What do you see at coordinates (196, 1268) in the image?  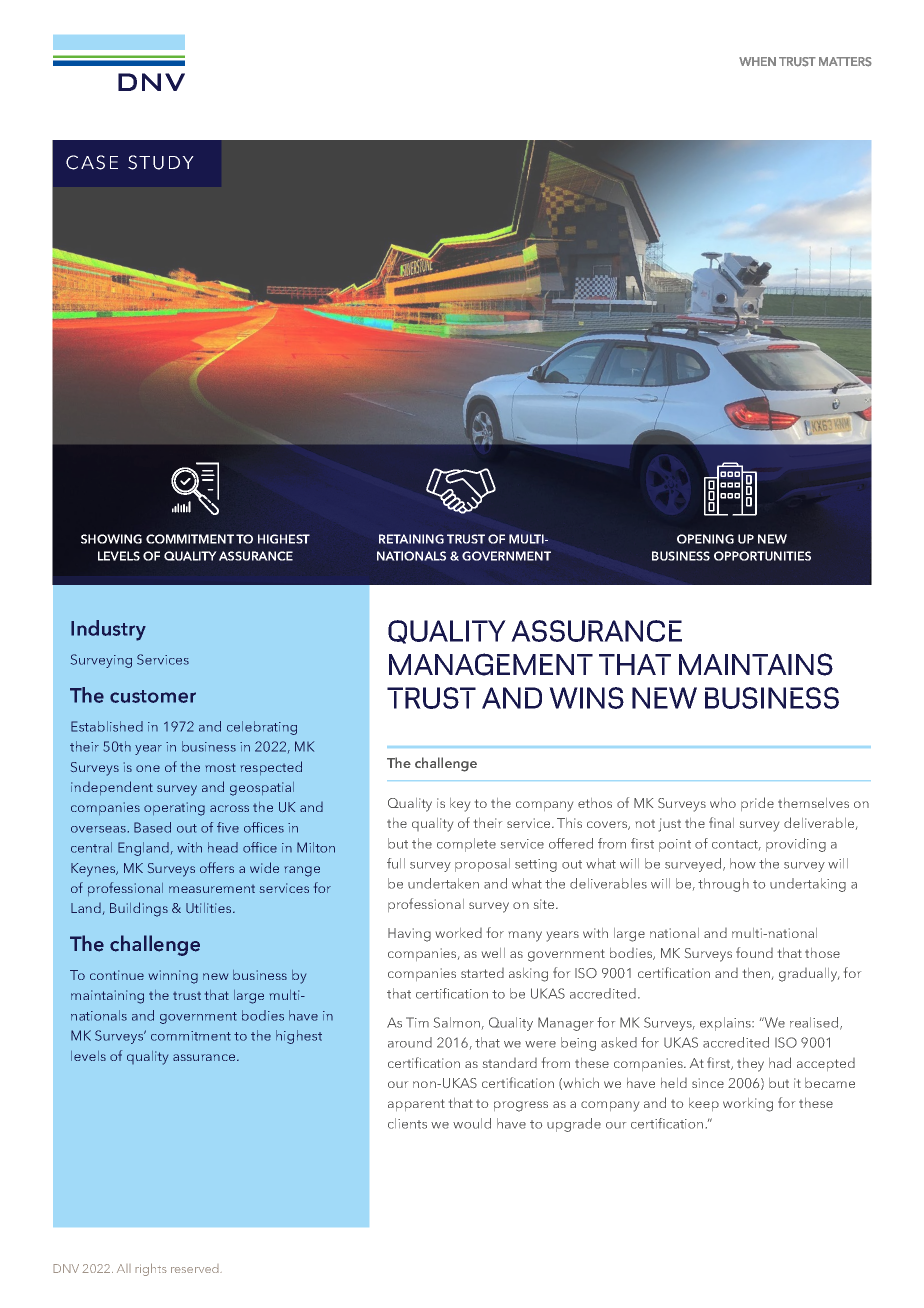 I see `reserved` at bounding box center [196, 1268].
